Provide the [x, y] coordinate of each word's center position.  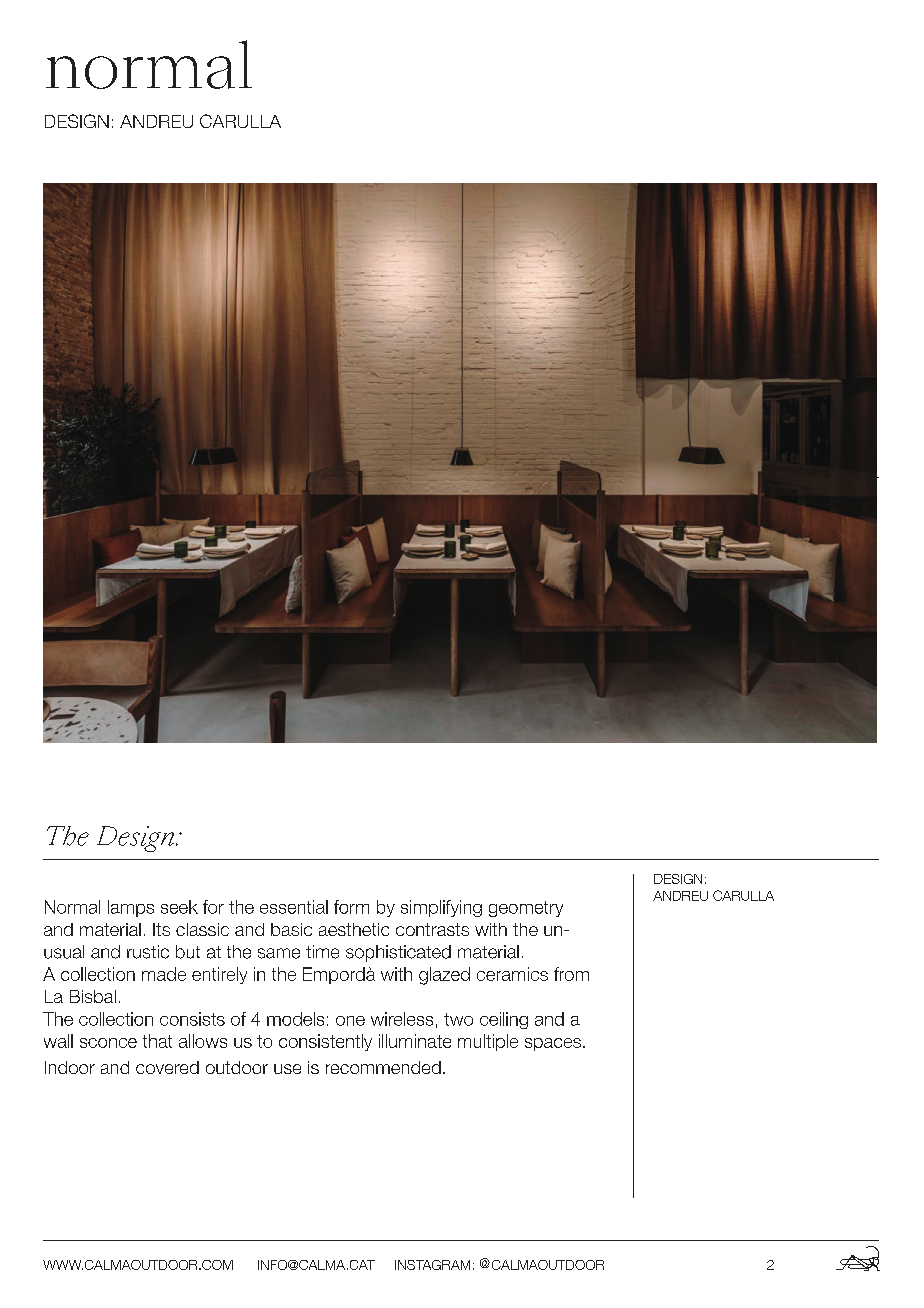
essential [294, 907]
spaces [553, 1044]
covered [167, 1067]
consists [192, 1019]
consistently [325, 1042]
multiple [488, 1042]
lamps [131, 908]
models [295, 1019]
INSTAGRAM [432, 1265]
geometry [526, 909]
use [287, 1069]
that [157, 1041]
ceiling [504, 1020]
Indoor [70, 1067]
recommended [383, 1067]
